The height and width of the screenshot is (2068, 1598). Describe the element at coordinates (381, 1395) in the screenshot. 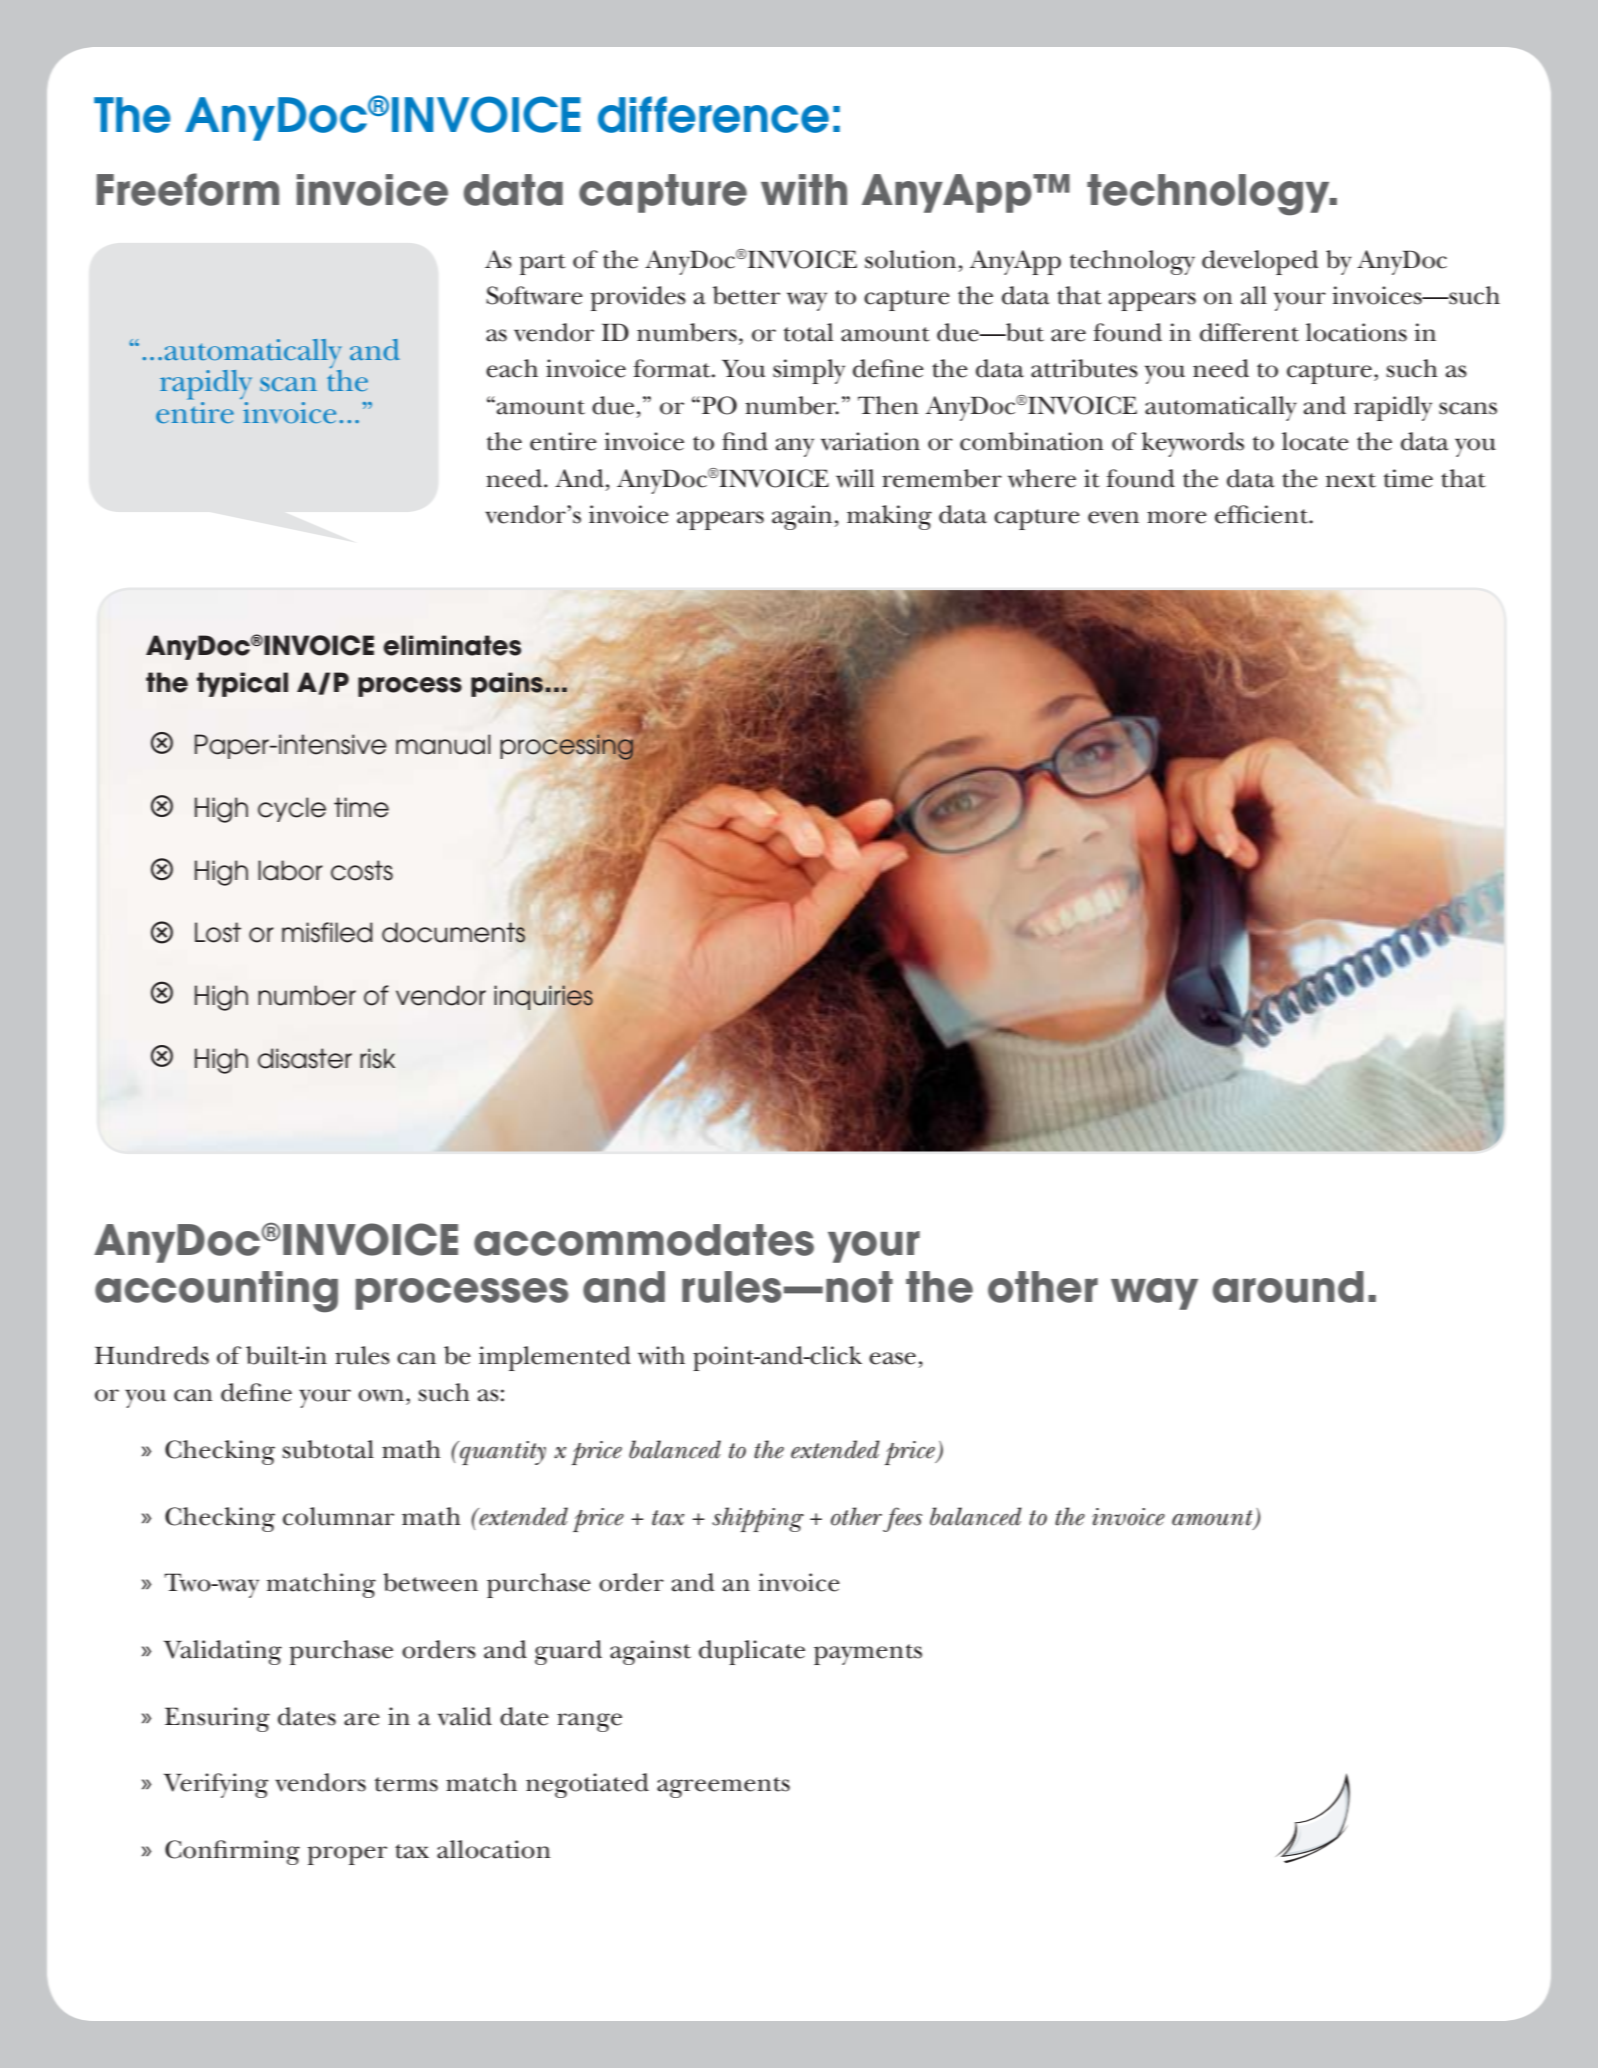

I see `own` at that location.
